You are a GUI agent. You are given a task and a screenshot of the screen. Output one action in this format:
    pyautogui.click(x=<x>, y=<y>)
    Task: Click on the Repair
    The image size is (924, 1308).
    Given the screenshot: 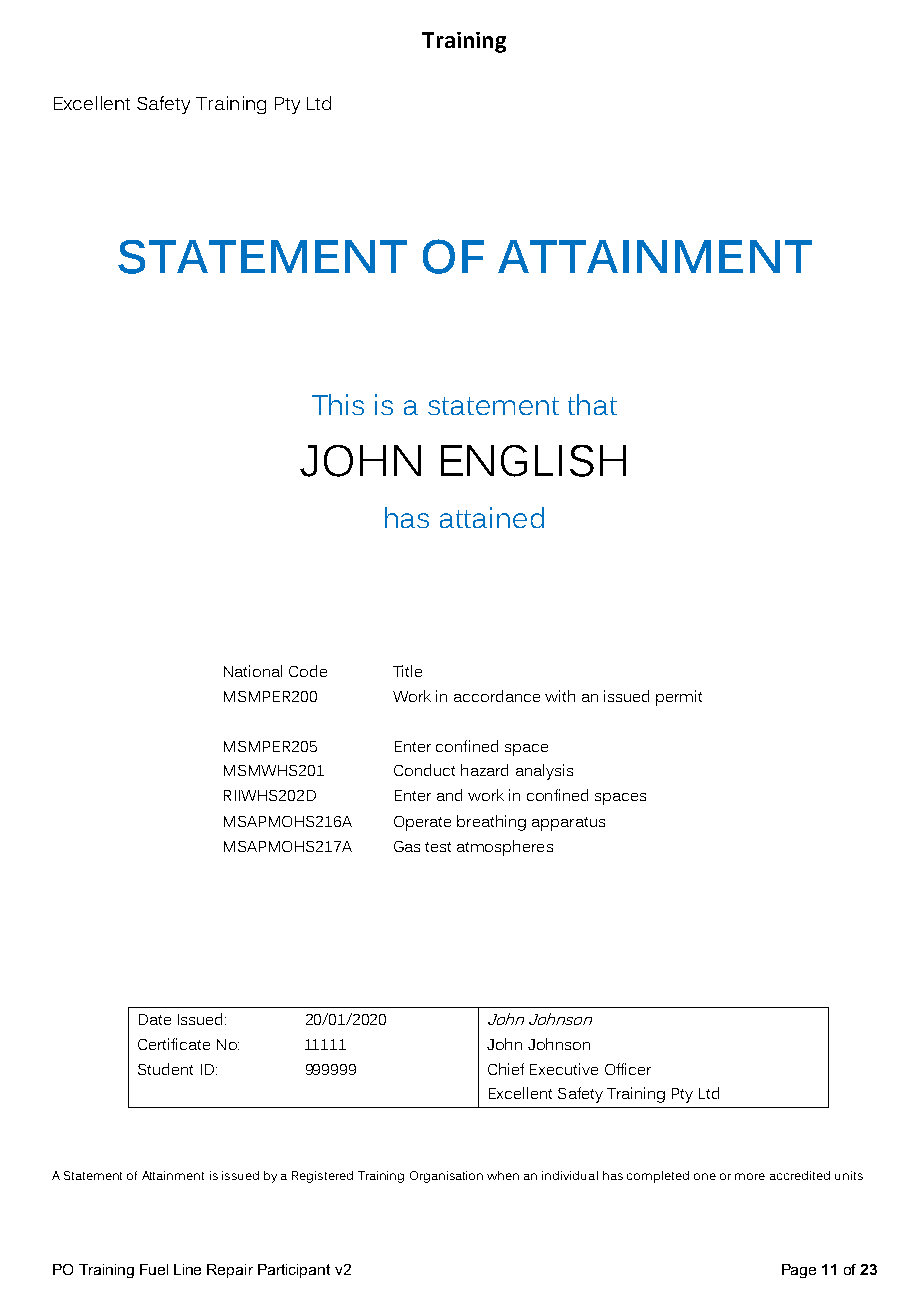 What is the action you would take?
    pyautogui.click(x=230, y=1271)
